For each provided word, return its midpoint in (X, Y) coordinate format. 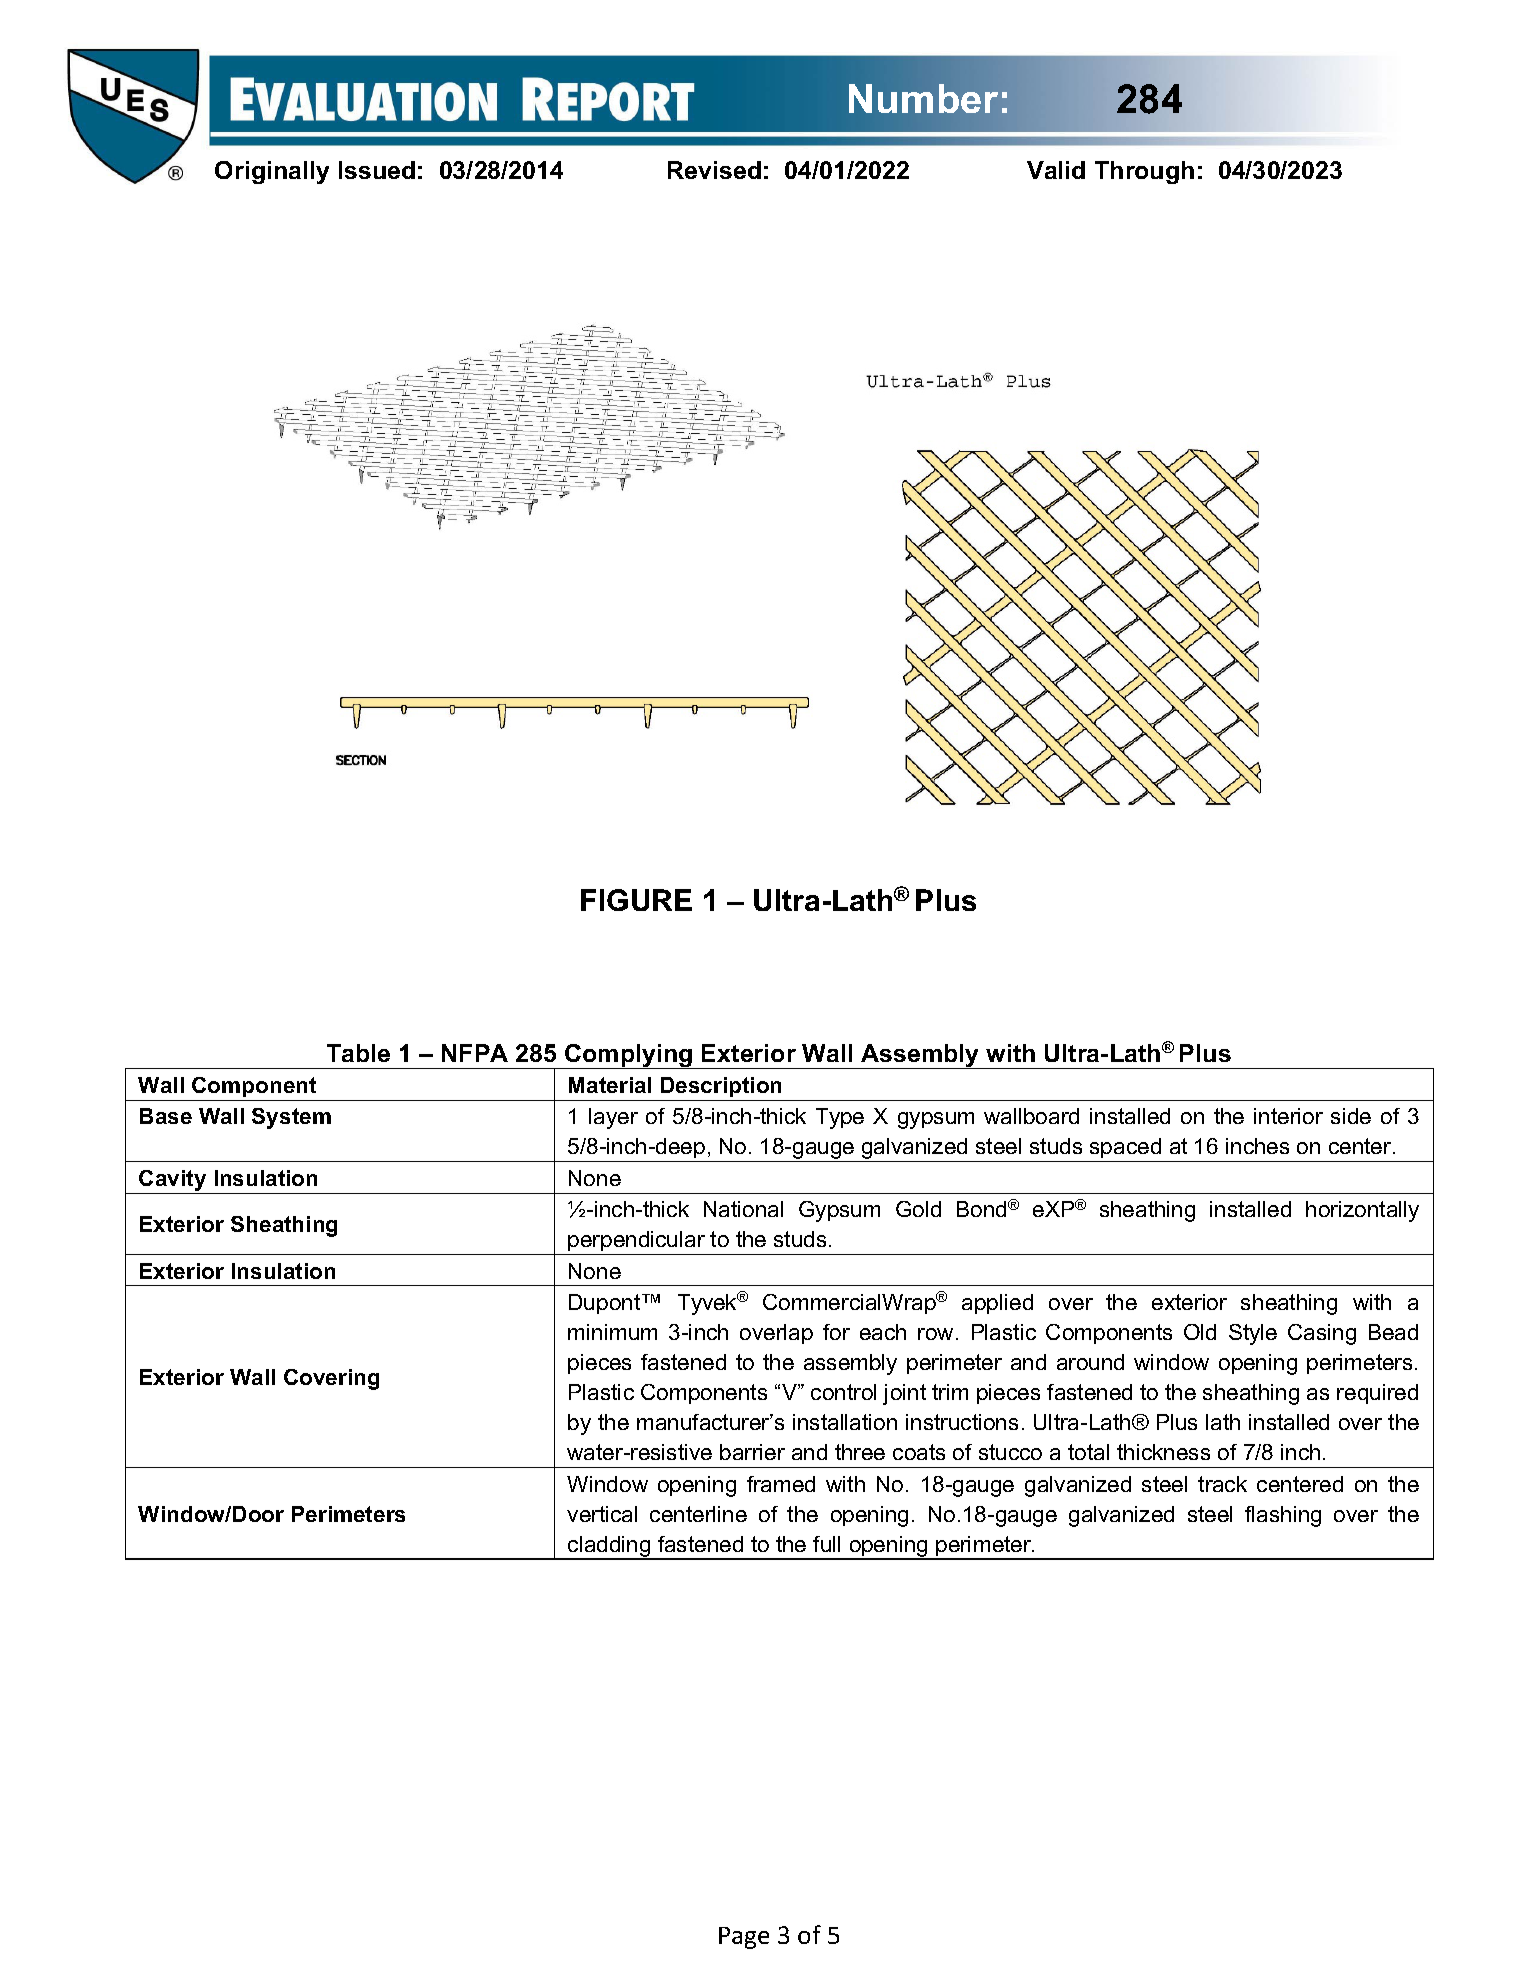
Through (1144, 172)
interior (1288, 1116)
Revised (714, 170)
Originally (272, 172)
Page (744, 1938)
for (836, 1332)
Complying (629, 1056)
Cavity (173, 1182)
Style (1253, 1334)
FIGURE (636, 900)
